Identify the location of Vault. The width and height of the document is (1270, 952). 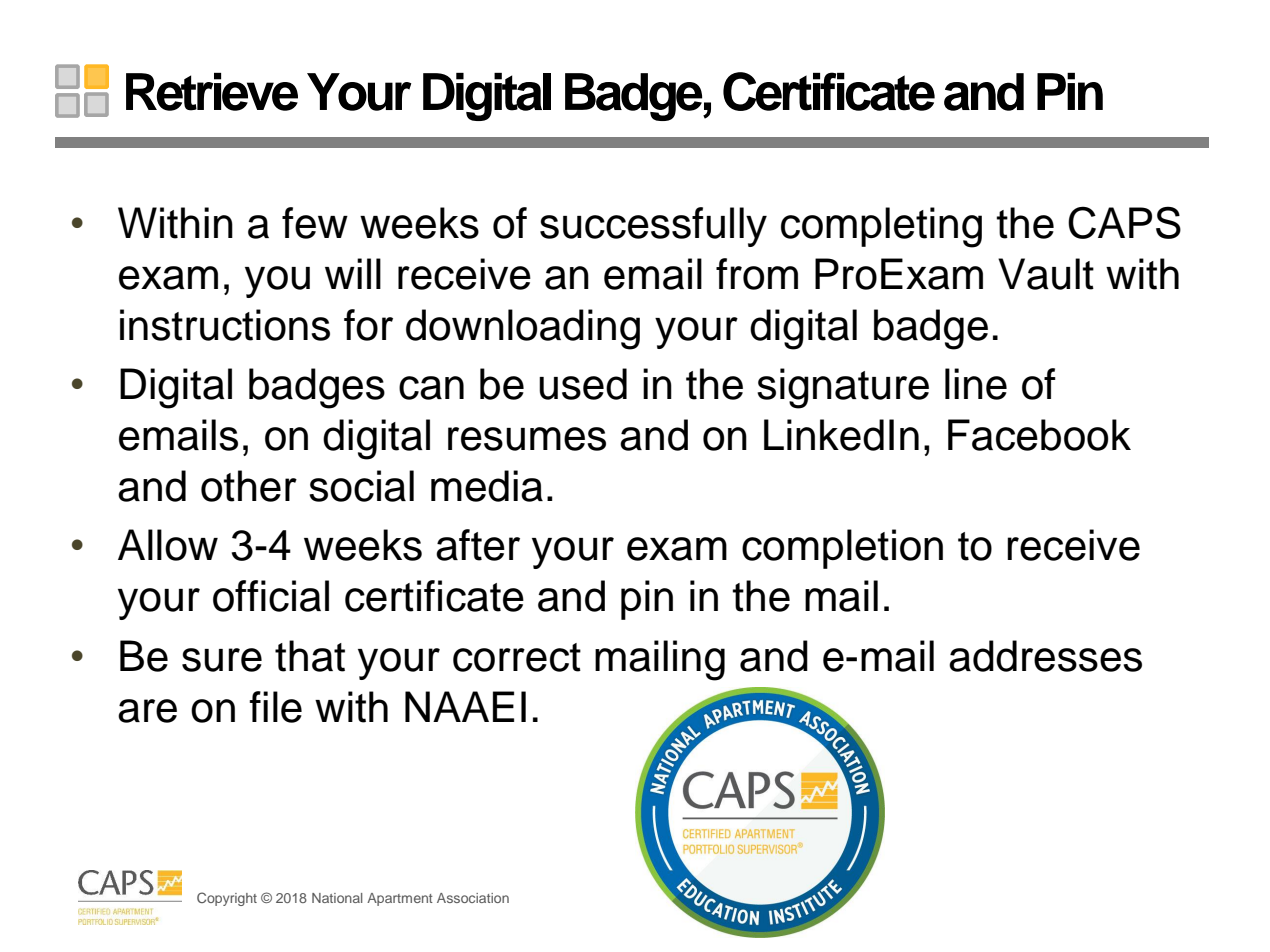
(1046, 274).
